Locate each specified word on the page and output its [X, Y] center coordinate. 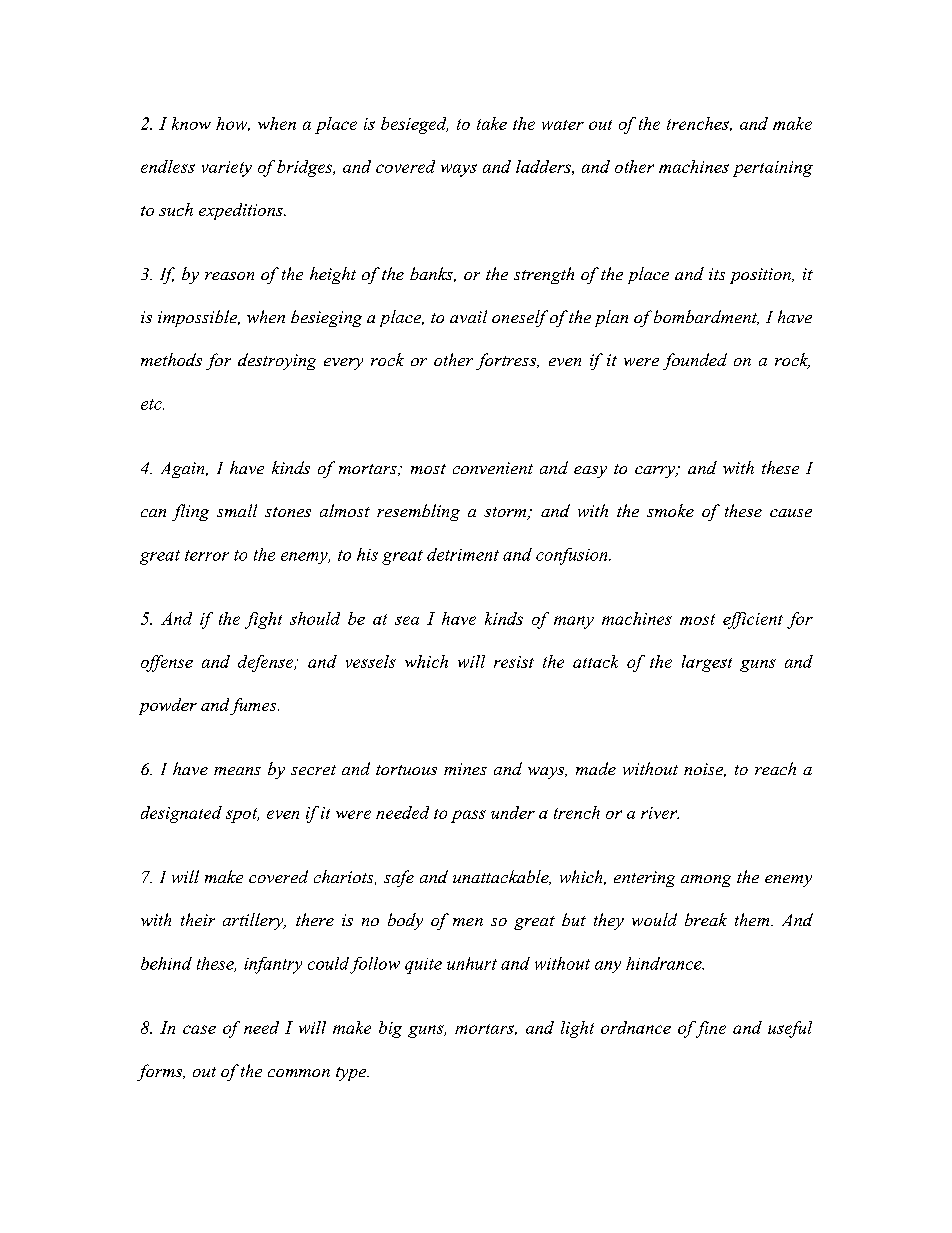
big [390, 1029]
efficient [753, 620]
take [492, 123]
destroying [277, 361]
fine [709, 1029]
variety [227, 169]
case [199, 1029]
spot [242, 815]
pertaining [773, 169]
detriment [463, 554]
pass [468, 816]
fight [263, 620]
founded [695, 361]
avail [468, 316]
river [660, 813]
